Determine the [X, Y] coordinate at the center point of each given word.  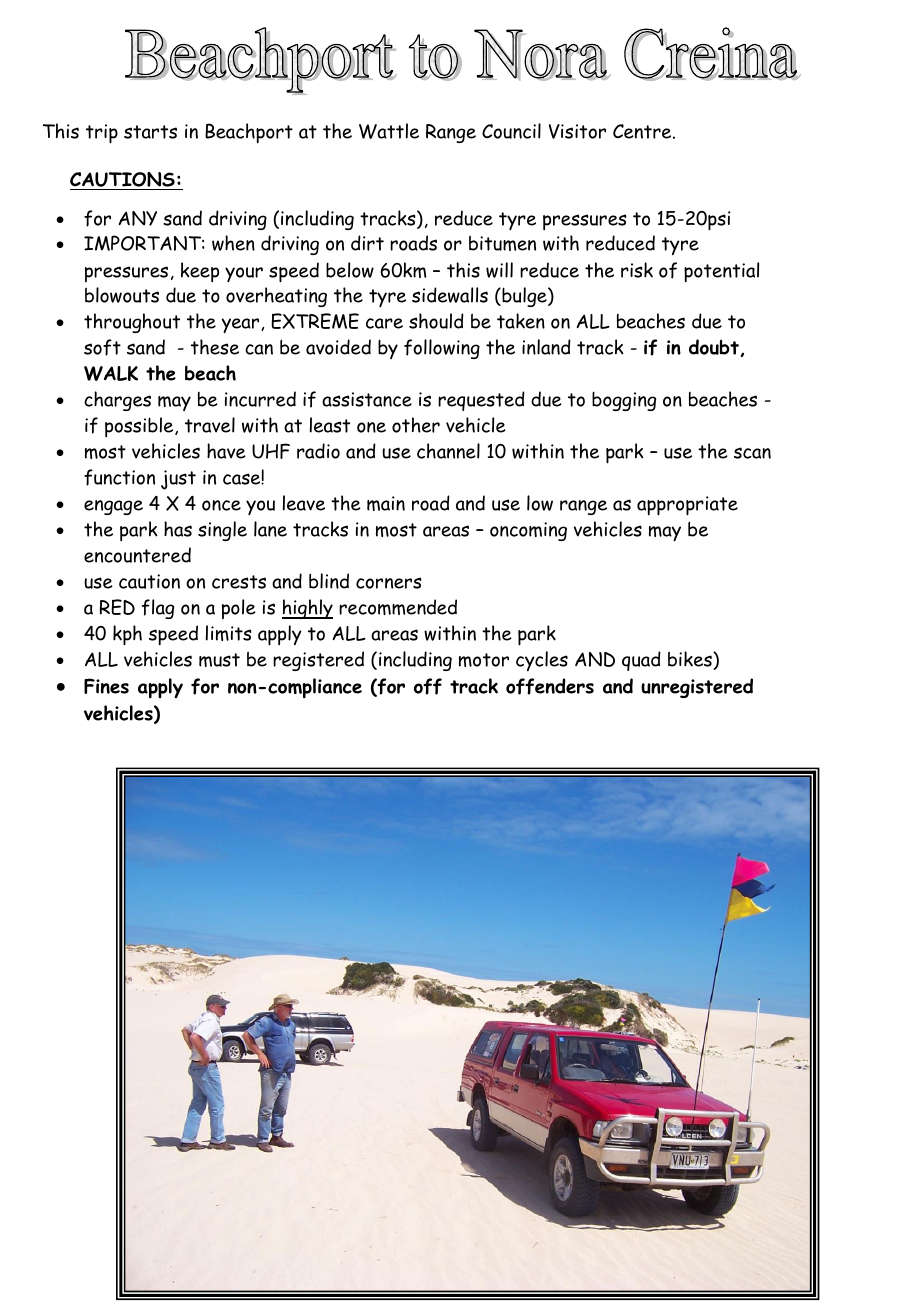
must [219, 660]
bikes [691, 660]
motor [484, 660]
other [416, 425]
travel [210, 425]
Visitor [577, 131]
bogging [624, 401]
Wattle [389, 131]
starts [150, 132]
